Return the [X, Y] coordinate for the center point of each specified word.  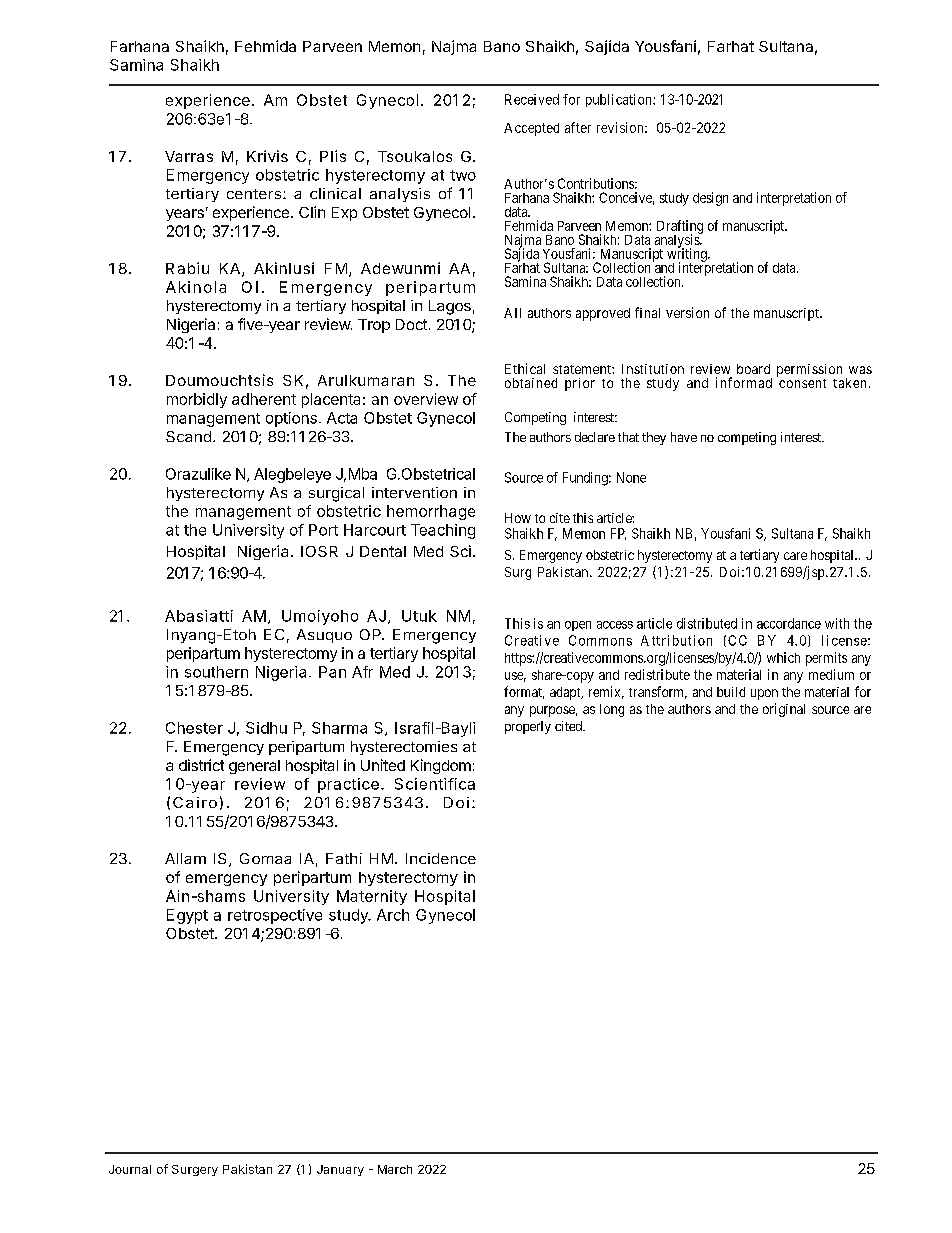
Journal [130, 1169]
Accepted [531, 129]
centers [254, 194]
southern [216, 672]
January [340, 1170]
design [710, 199]
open [578, 626]
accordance [789, 623]
